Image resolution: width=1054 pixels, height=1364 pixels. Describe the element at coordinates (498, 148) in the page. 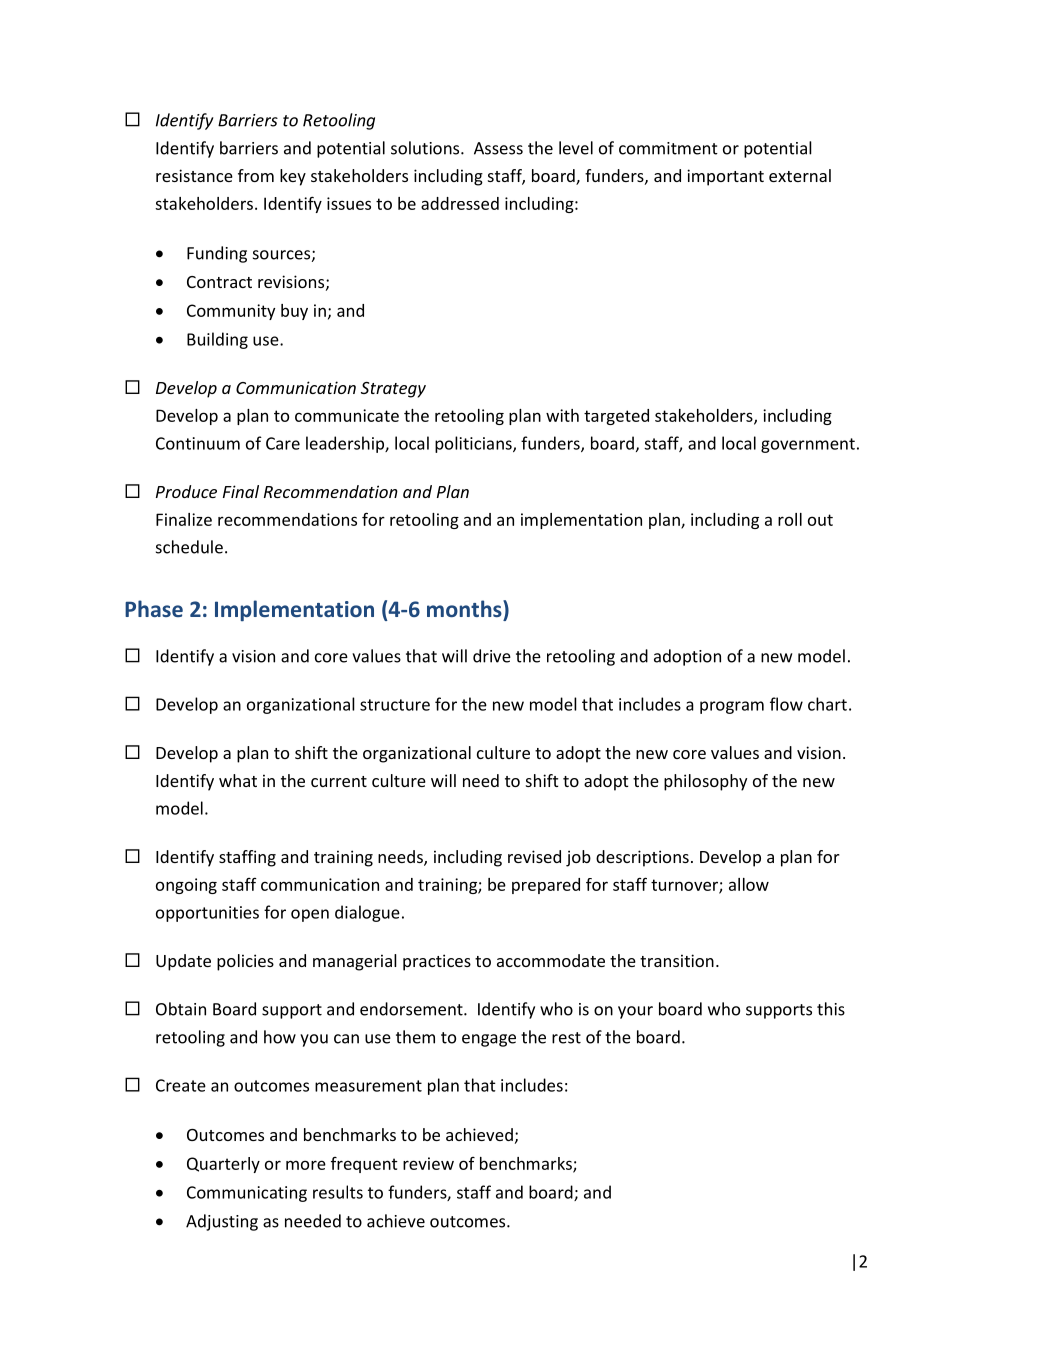

I see `Assess` at that location.
